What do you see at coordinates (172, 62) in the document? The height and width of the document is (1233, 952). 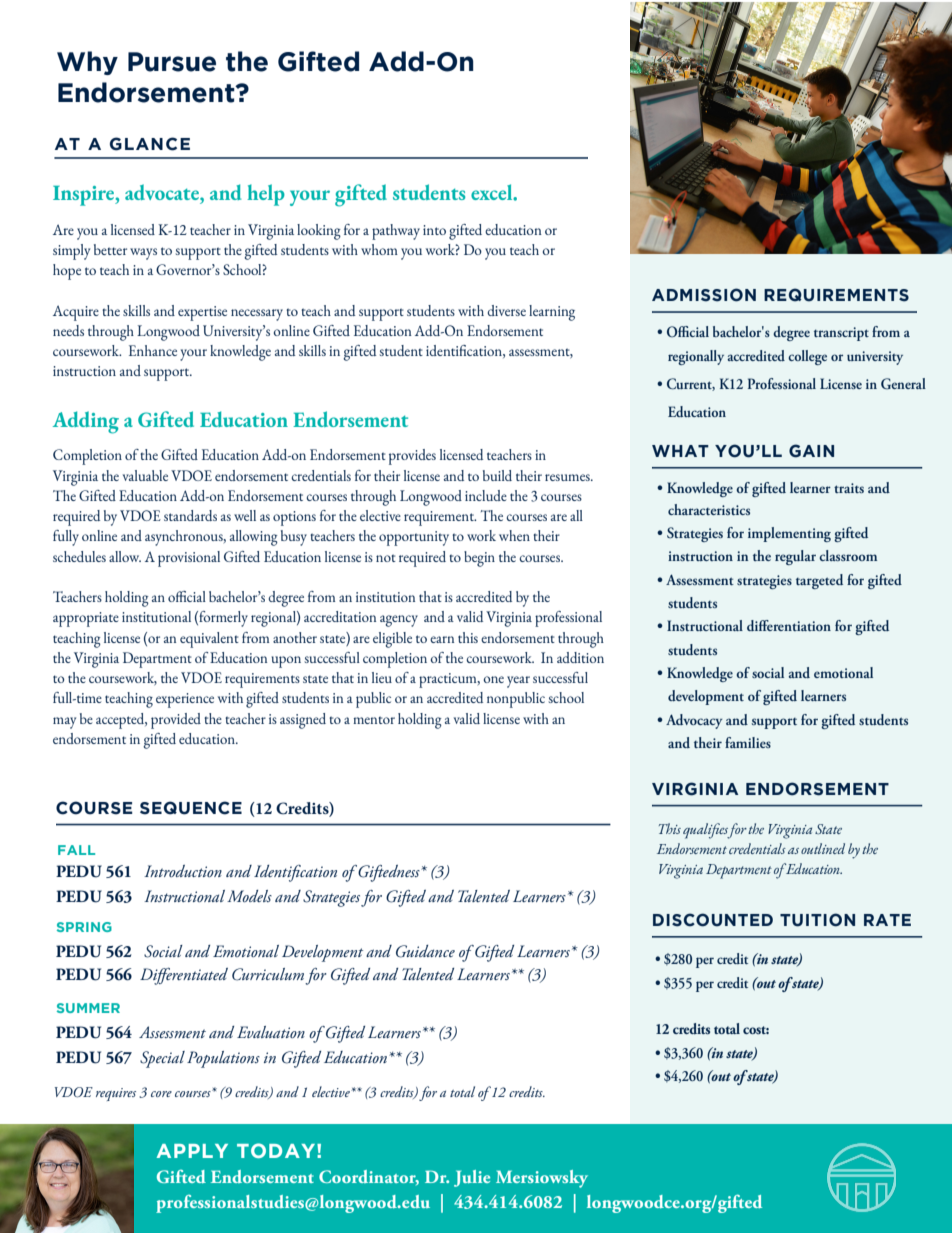 I see `Pursue` at bounding box center [172, 62].
